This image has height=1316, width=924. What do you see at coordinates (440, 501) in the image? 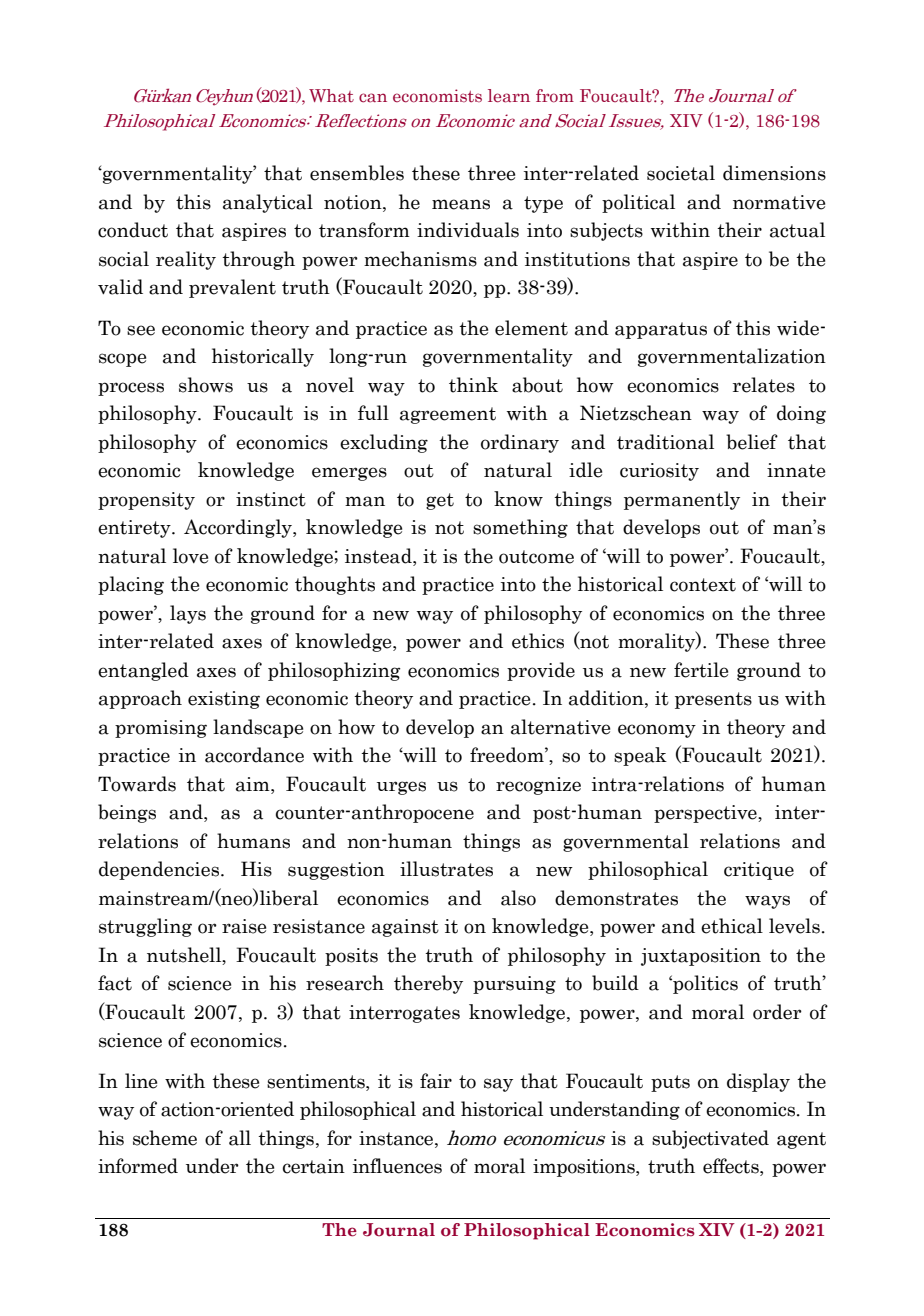
I see `get` at bounding box center [440, 501].
